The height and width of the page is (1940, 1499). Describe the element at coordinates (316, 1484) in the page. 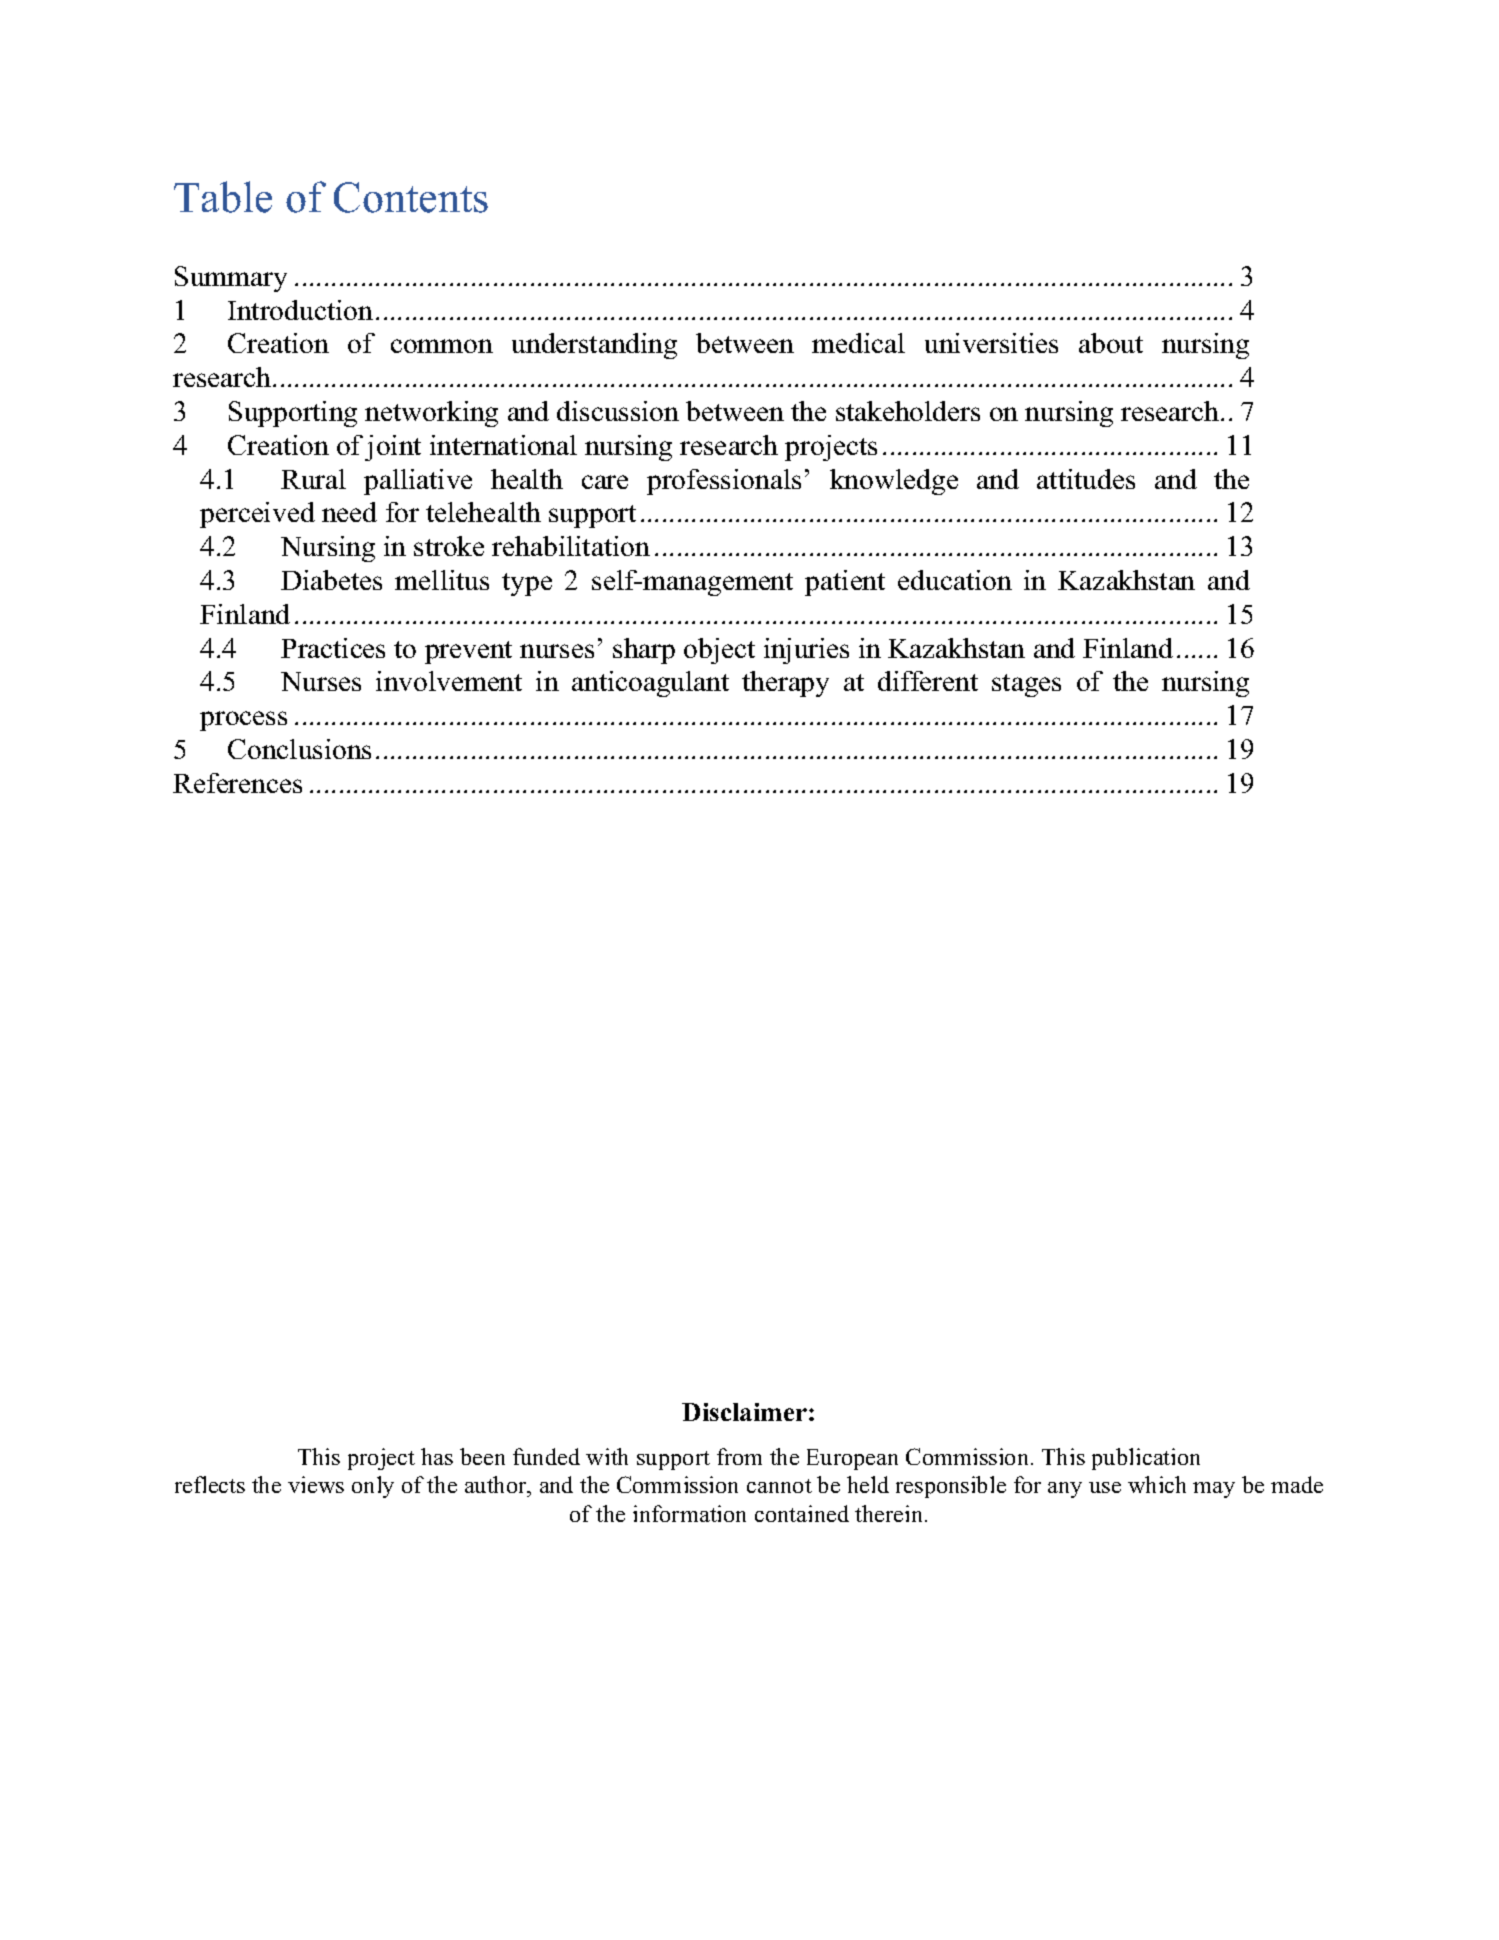

I see `views` at that location.
